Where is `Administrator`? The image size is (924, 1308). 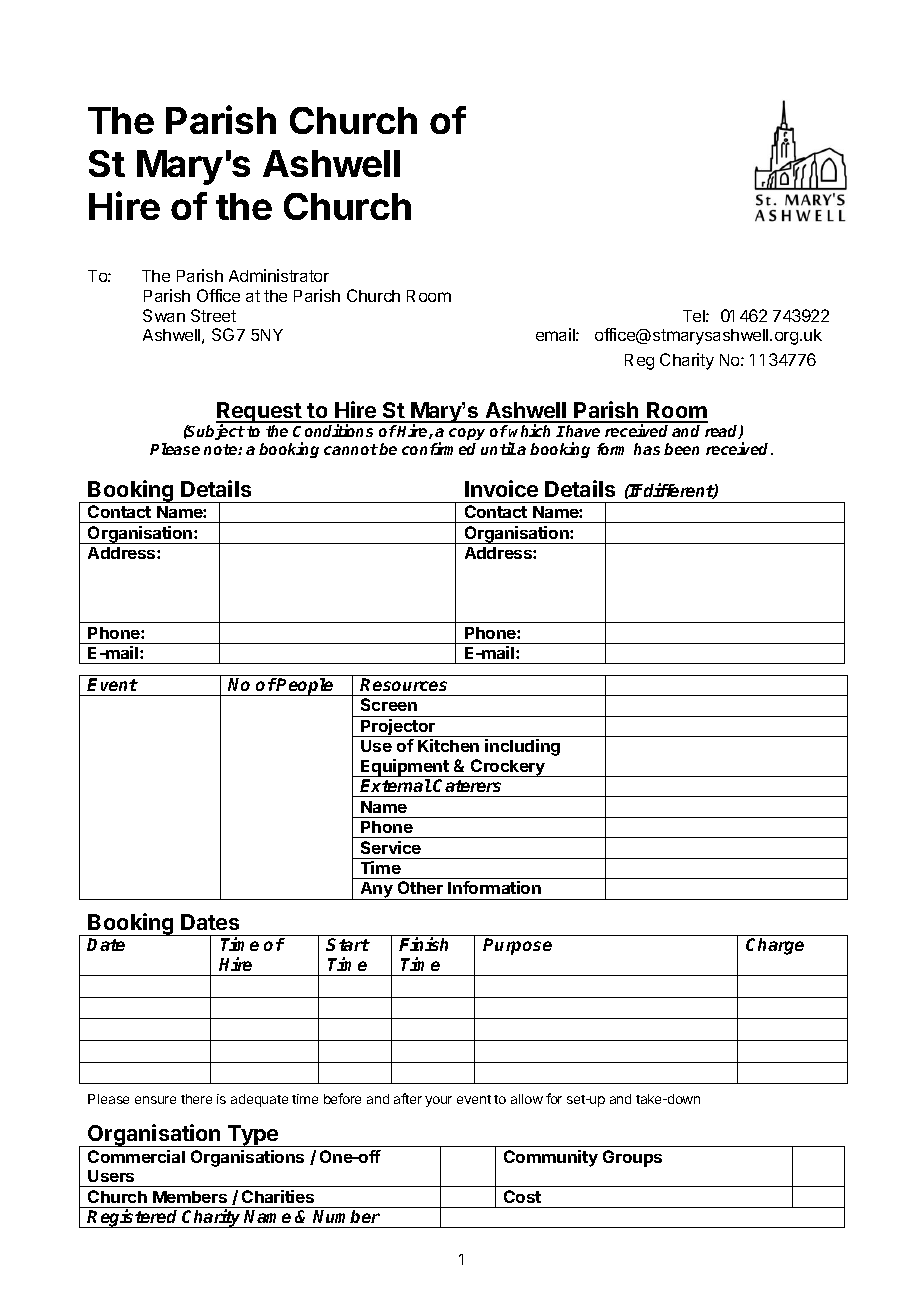 Administrator is located at coordinates (279, 275).
